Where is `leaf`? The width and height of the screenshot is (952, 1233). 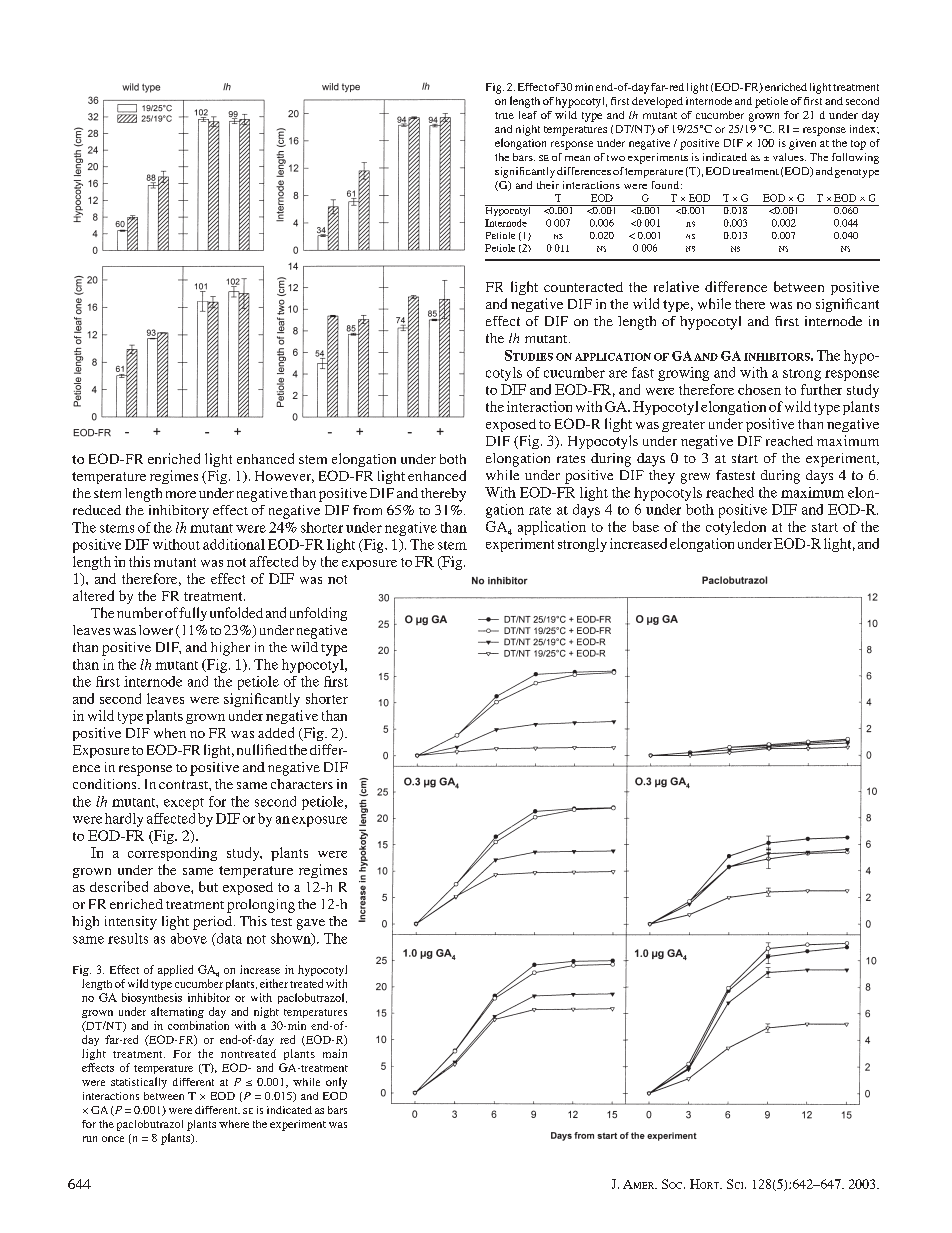
leaf is located at coordinates (528, 115).
